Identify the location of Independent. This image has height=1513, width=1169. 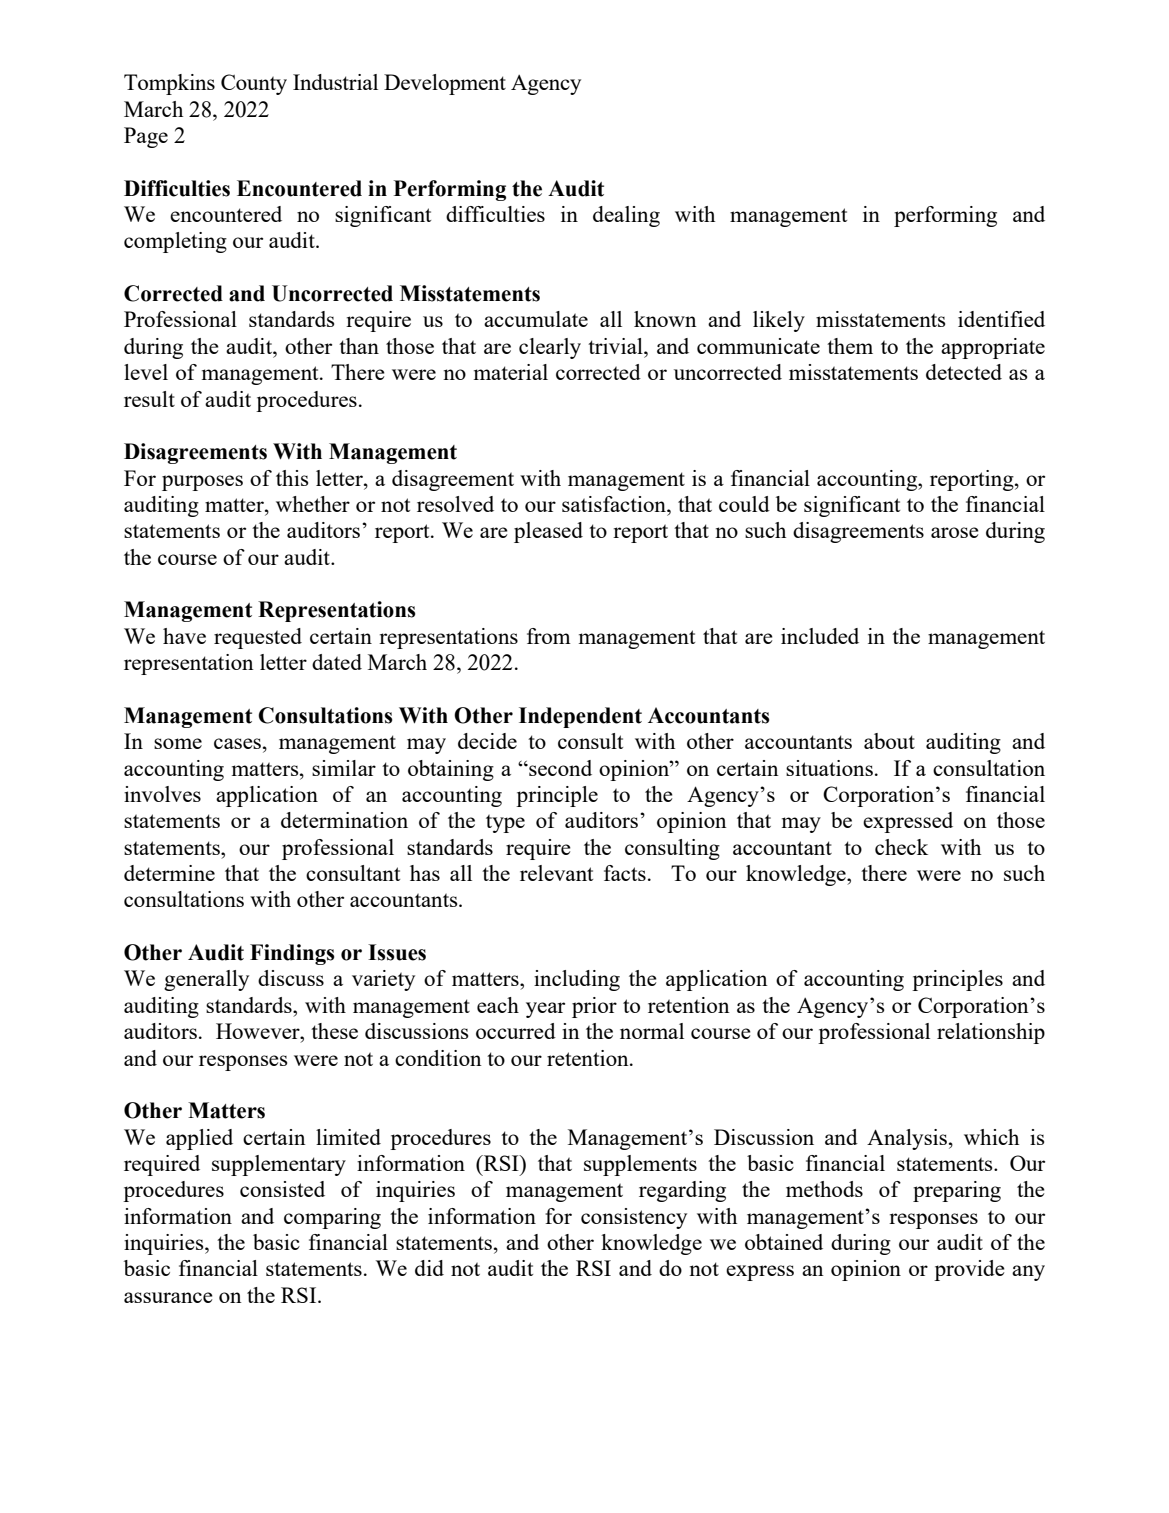
(580, 717).
